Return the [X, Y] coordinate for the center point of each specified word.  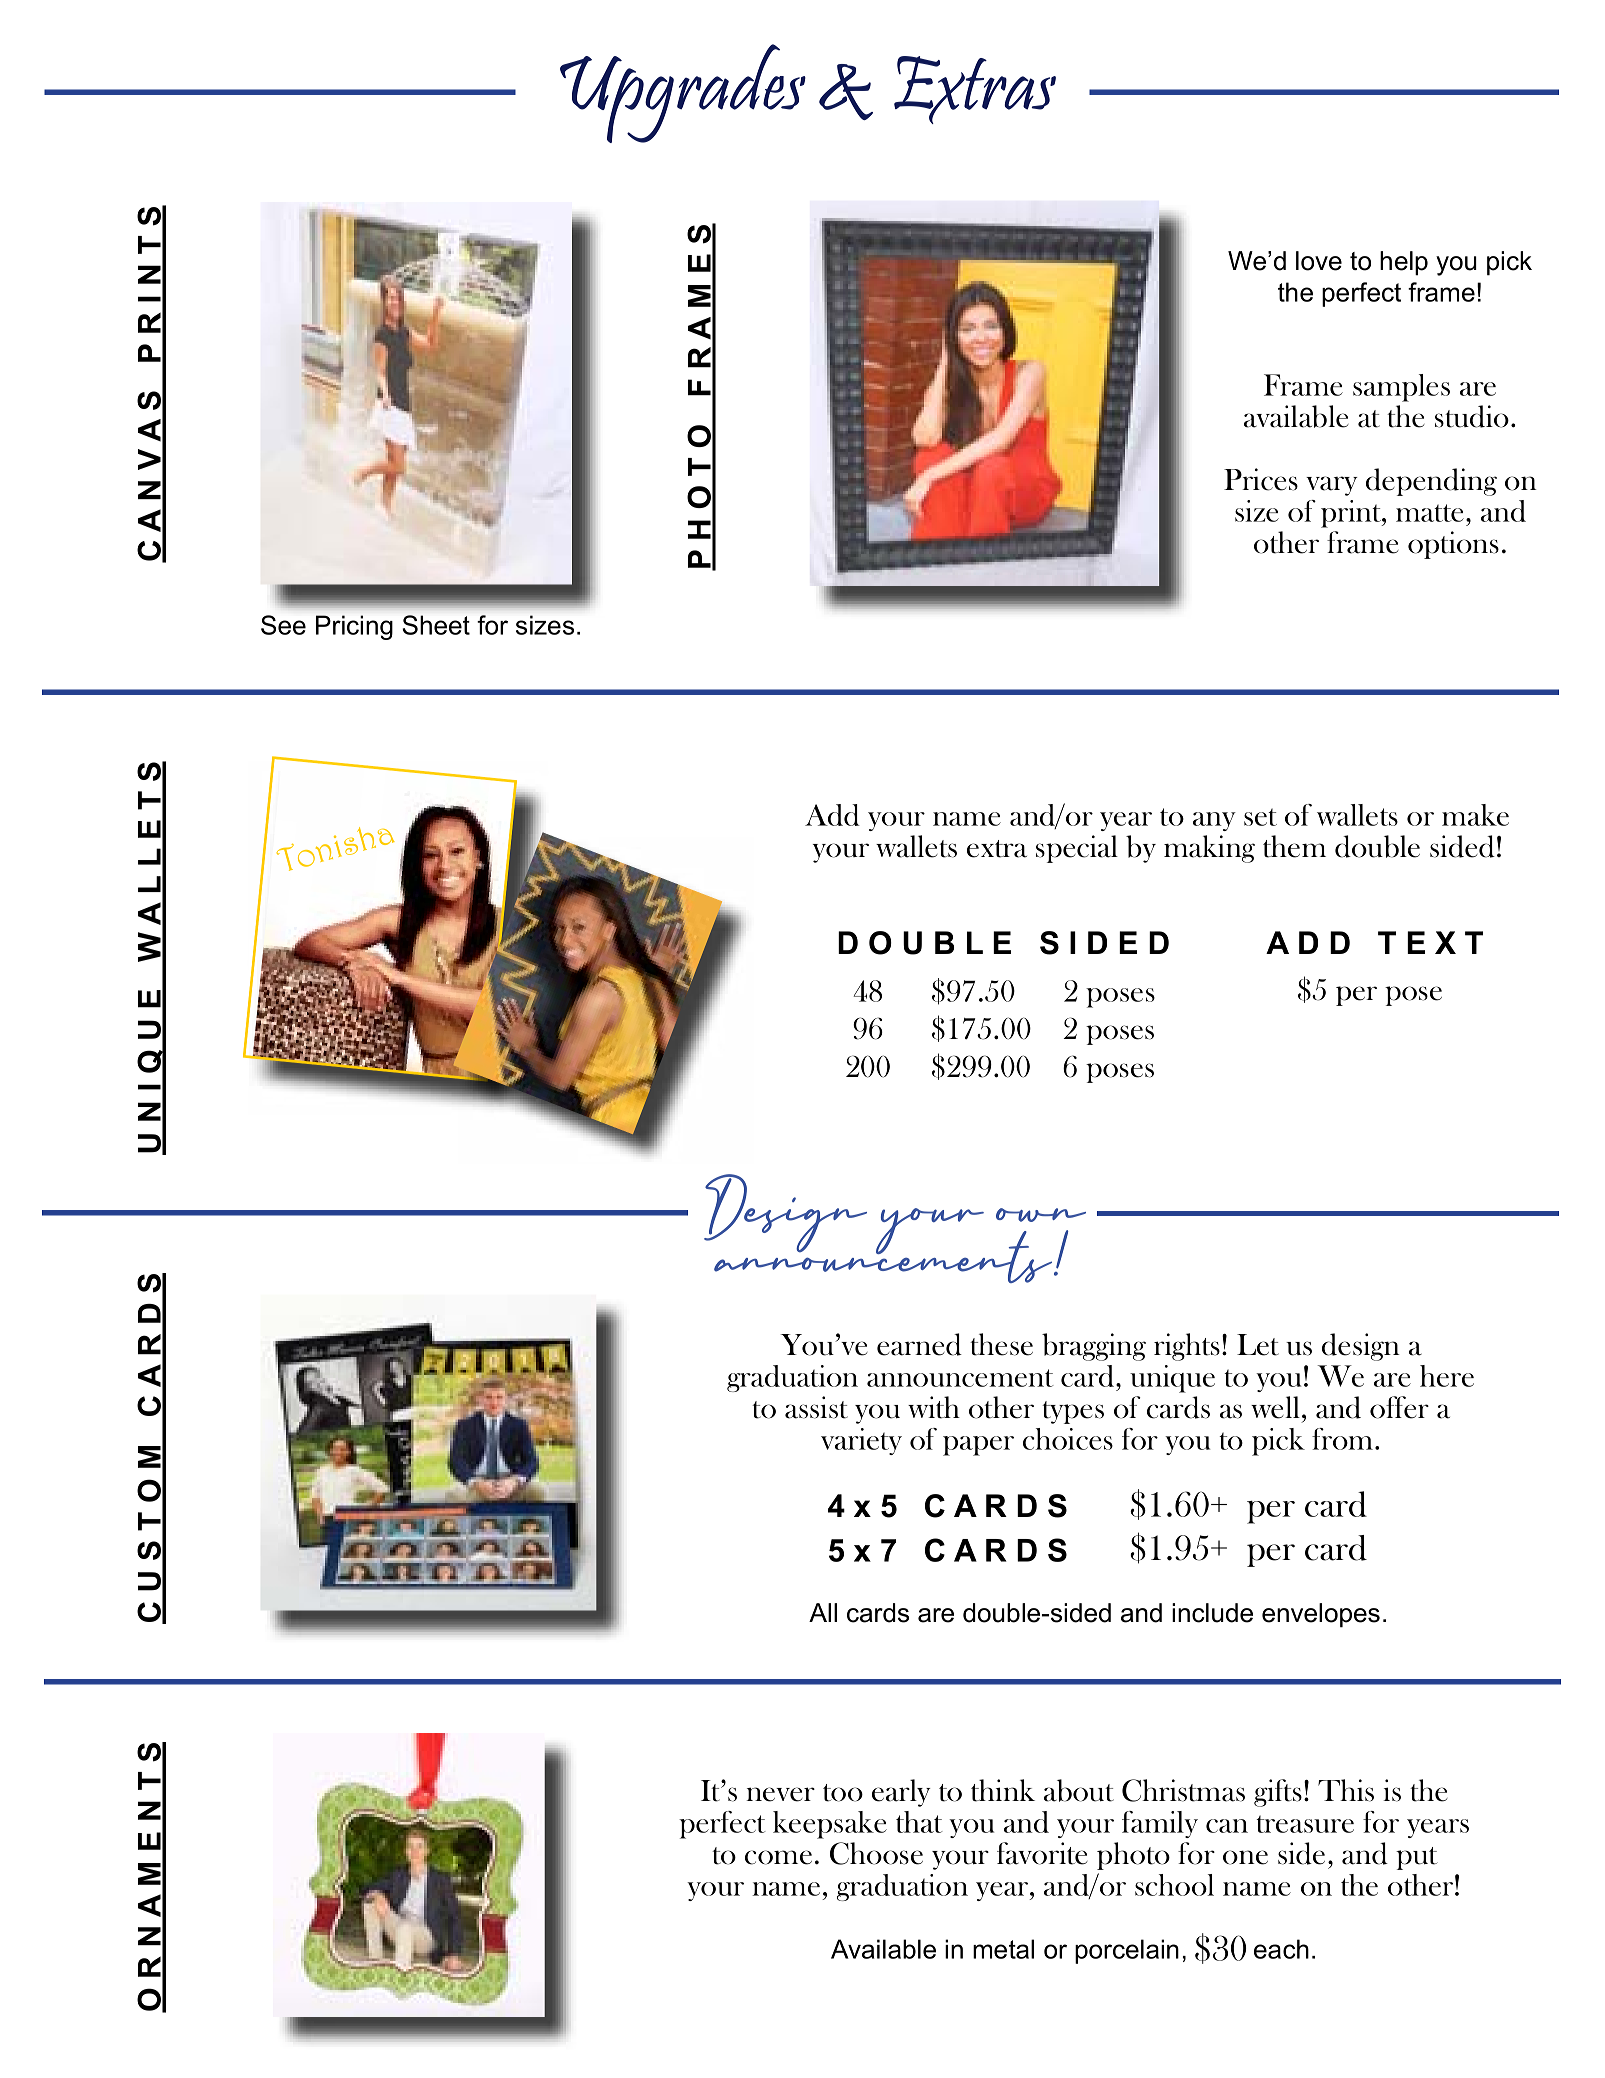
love [1319, 261]
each [1281, 1949]
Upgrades [683, 93]
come [778, 1857]
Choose [876, 1853]
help [1404, 263]
